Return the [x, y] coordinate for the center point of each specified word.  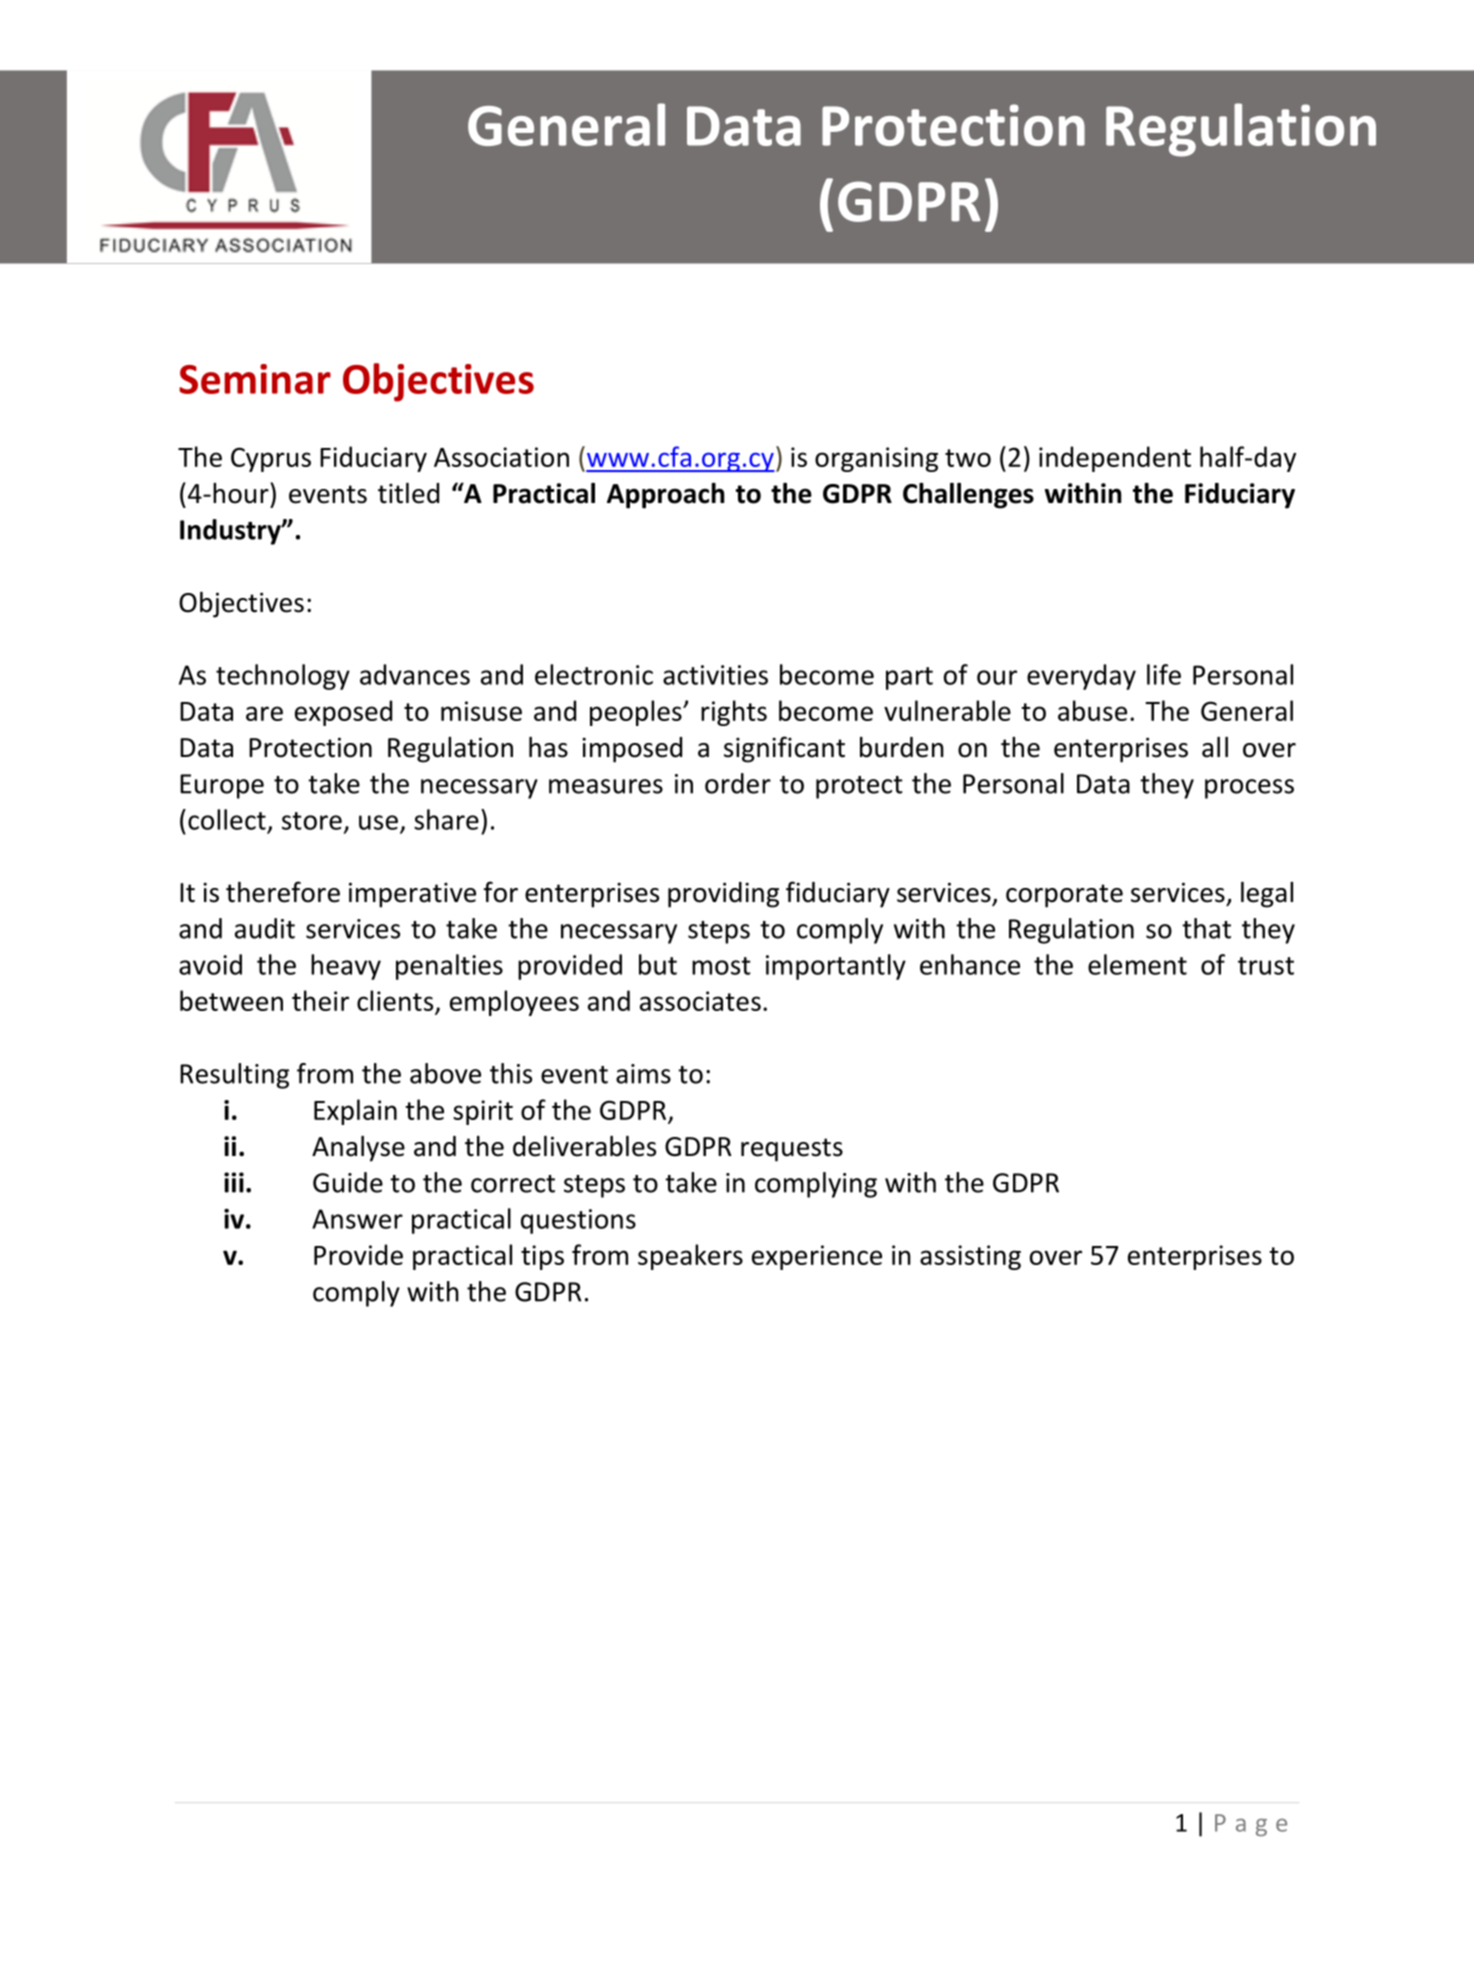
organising [876, 459]
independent [1115, 459]
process [1249, 789]
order [738, 783]
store [312, 821]
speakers [690, 1257]
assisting [970, 1257]
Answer [357, 1219]
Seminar [255, 379]
